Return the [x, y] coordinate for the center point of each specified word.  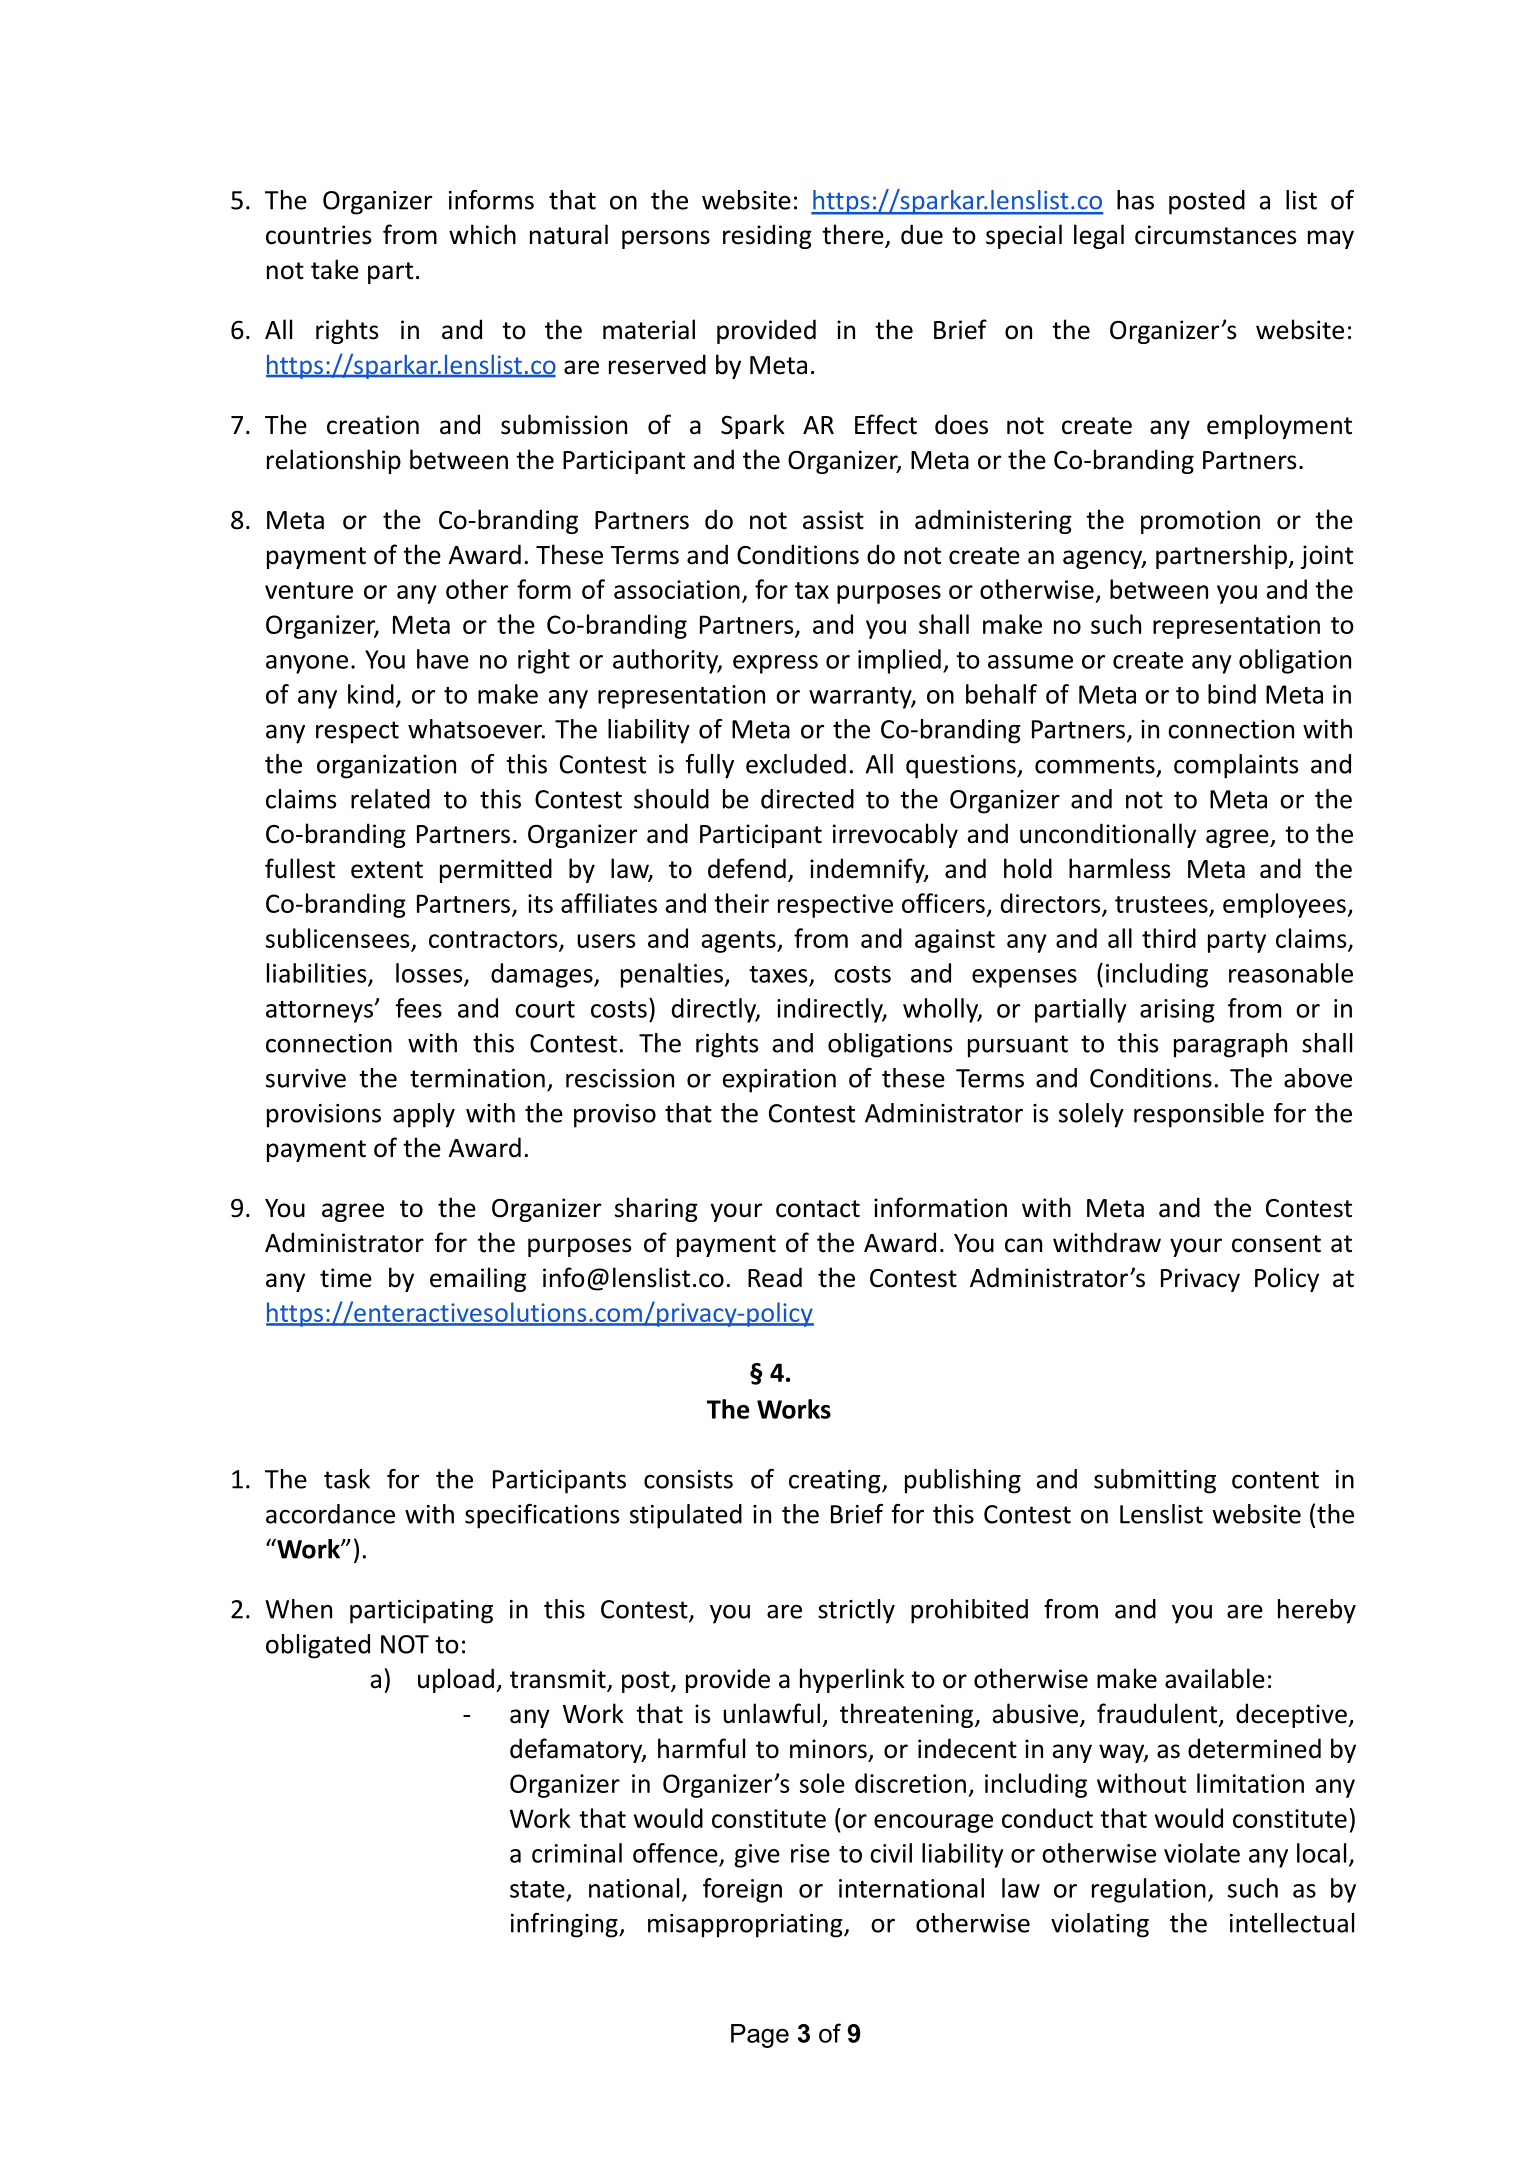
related [390, 799]
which [482, 234]
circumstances [1215, 235]
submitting [1155, 1481]
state [537, 1889]
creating [836, 1482]
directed [807, 799]
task [347, 1479]
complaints [1236, 766]
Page [760, 2036]
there [854, 235]
